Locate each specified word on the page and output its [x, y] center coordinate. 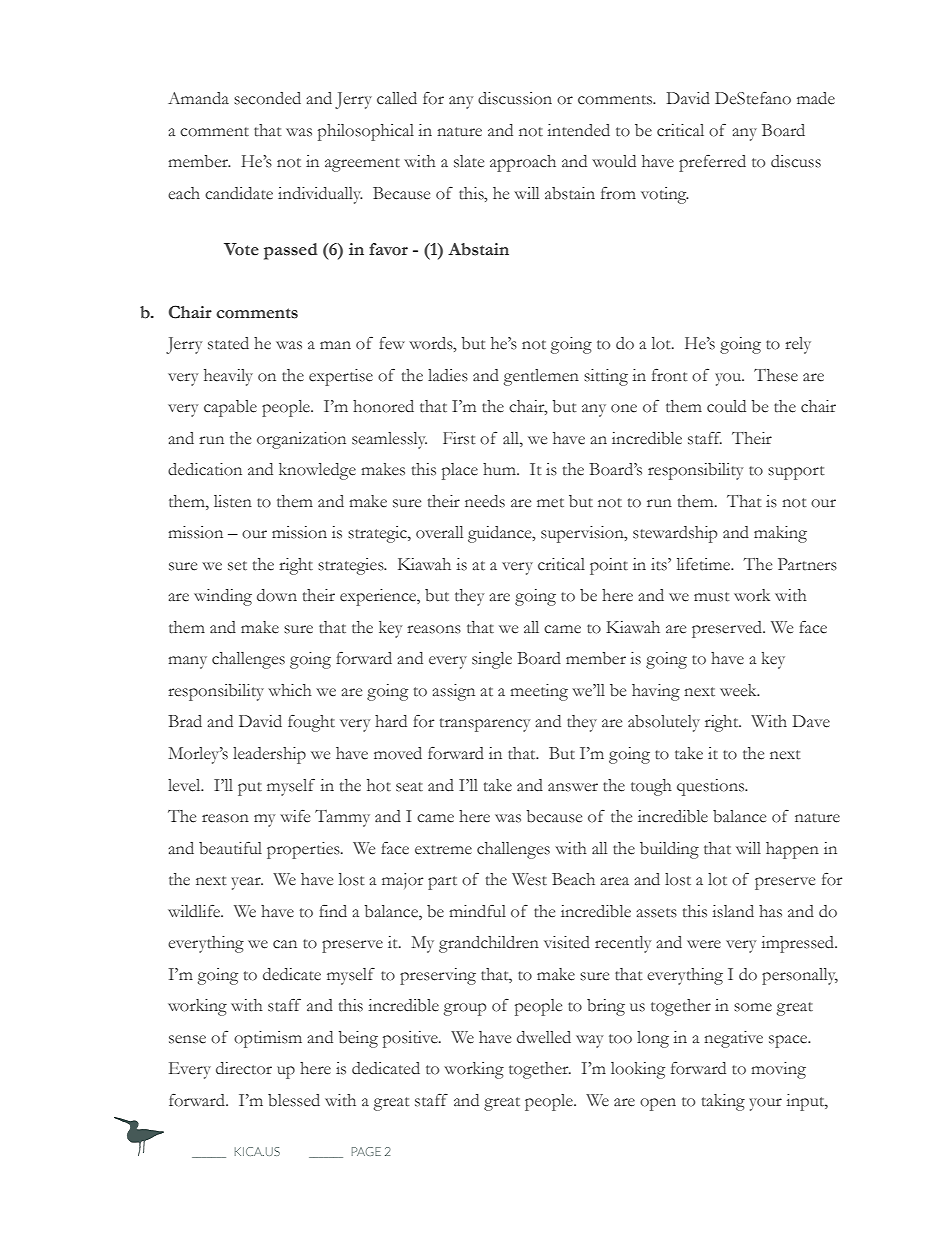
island [733, 911]
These [776, 375]
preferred [712, 163]
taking [723, 1102]
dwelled [544, 1037]
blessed [294, 1100]
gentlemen [541, 377]
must [711, 597]
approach [523, 163]
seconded [267, 98]
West [529, 879]
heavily [228, 377]
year [247, 883]
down [277, 595]
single [492, 660]
